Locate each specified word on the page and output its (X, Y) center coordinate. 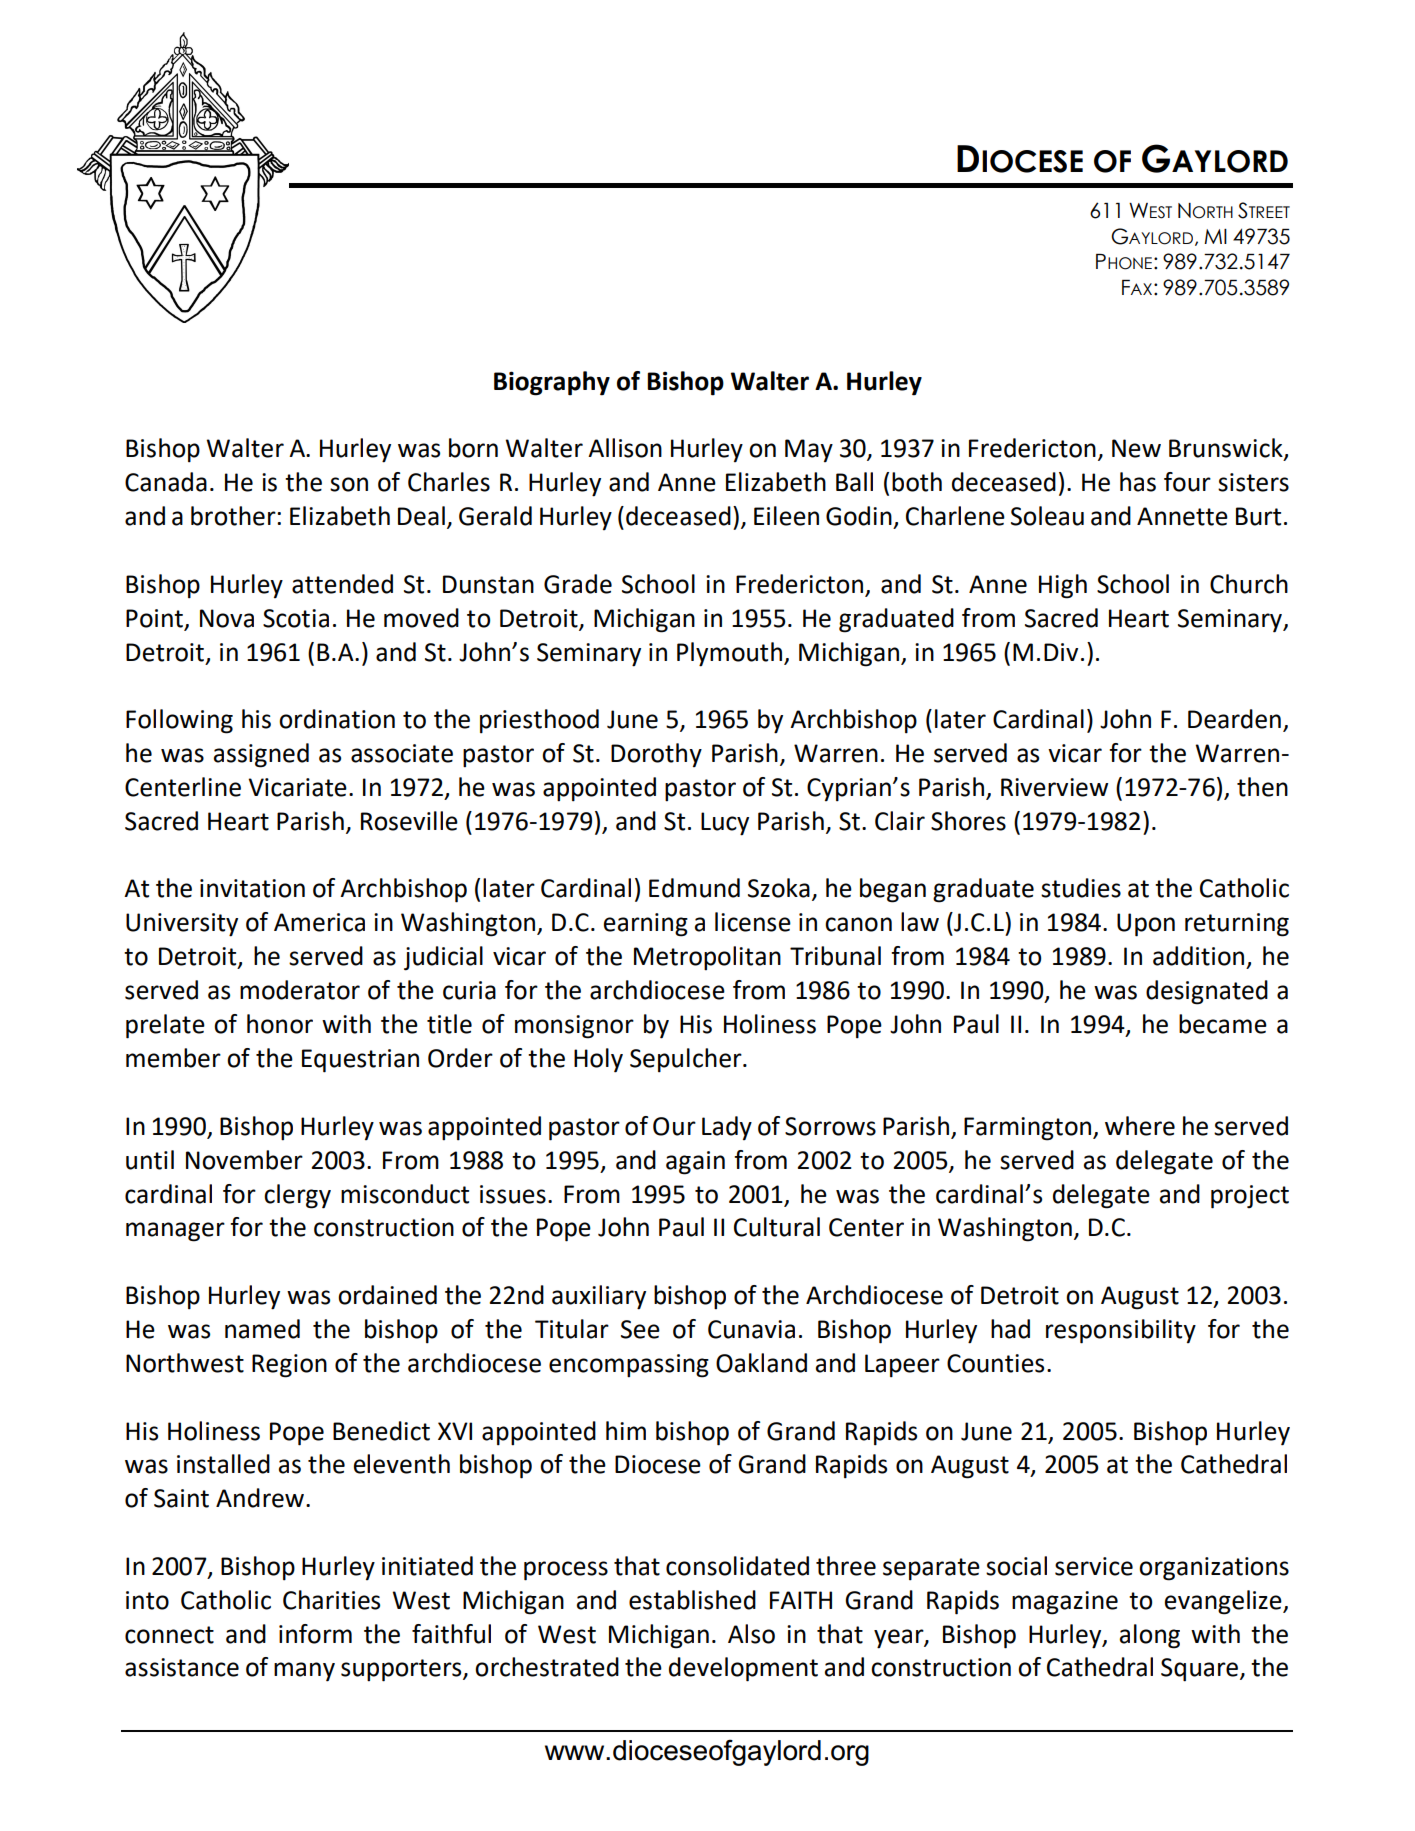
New (1136, 448)
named (262, 1329)
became (1223, 1024)
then (1262, 787)
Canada (166, 482)
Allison (625, 448)
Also (751, 1634)
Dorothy (656, 755)
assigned (261, 755)
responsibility (1121, 1331)
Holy (598, 1060)
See (640, 1329)
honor (280, 1024)
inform (315, 1634)
